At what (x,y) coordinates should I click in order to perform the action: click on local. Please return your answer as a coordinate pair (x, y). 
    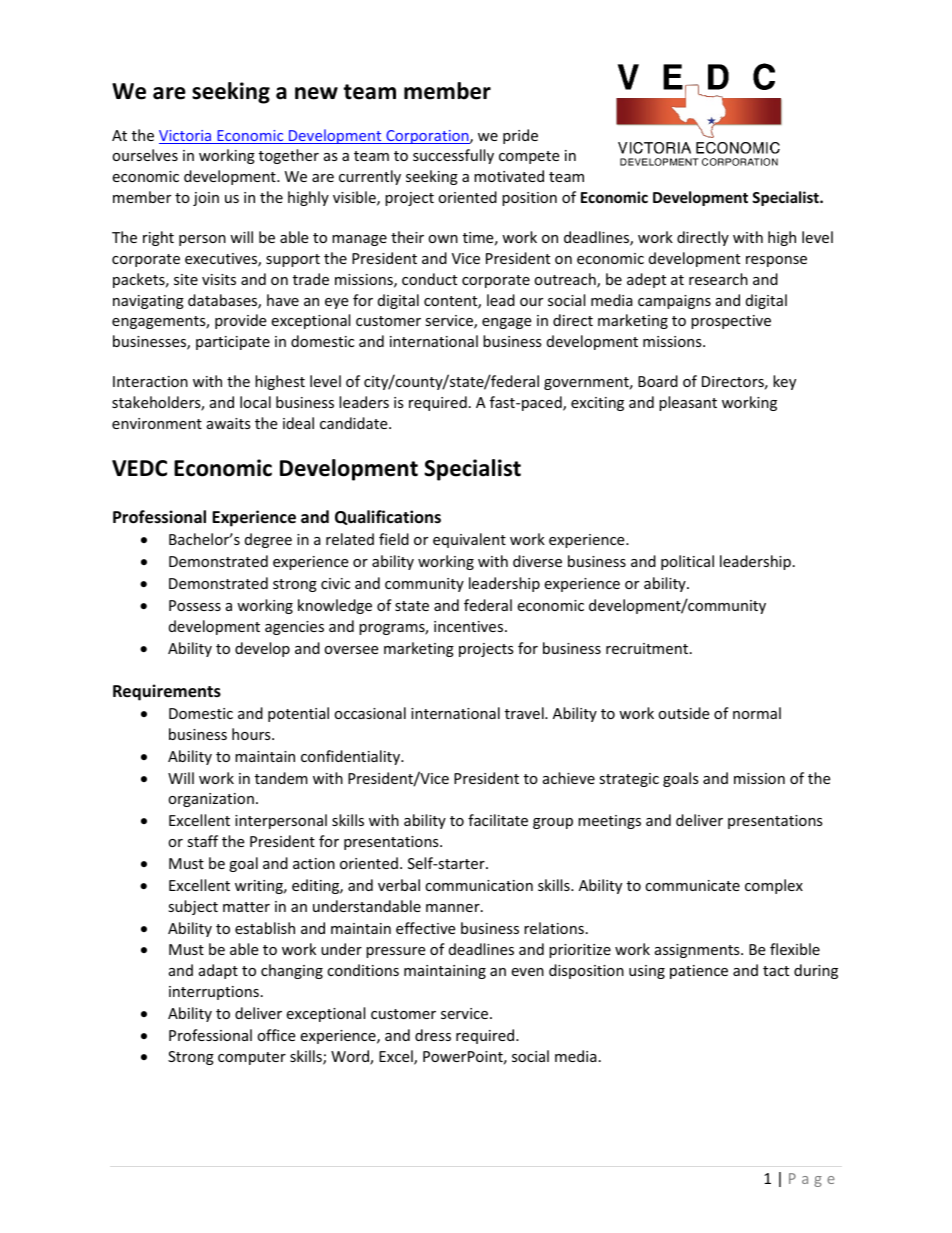
    Looking at the image, I should click on (255, 402).
